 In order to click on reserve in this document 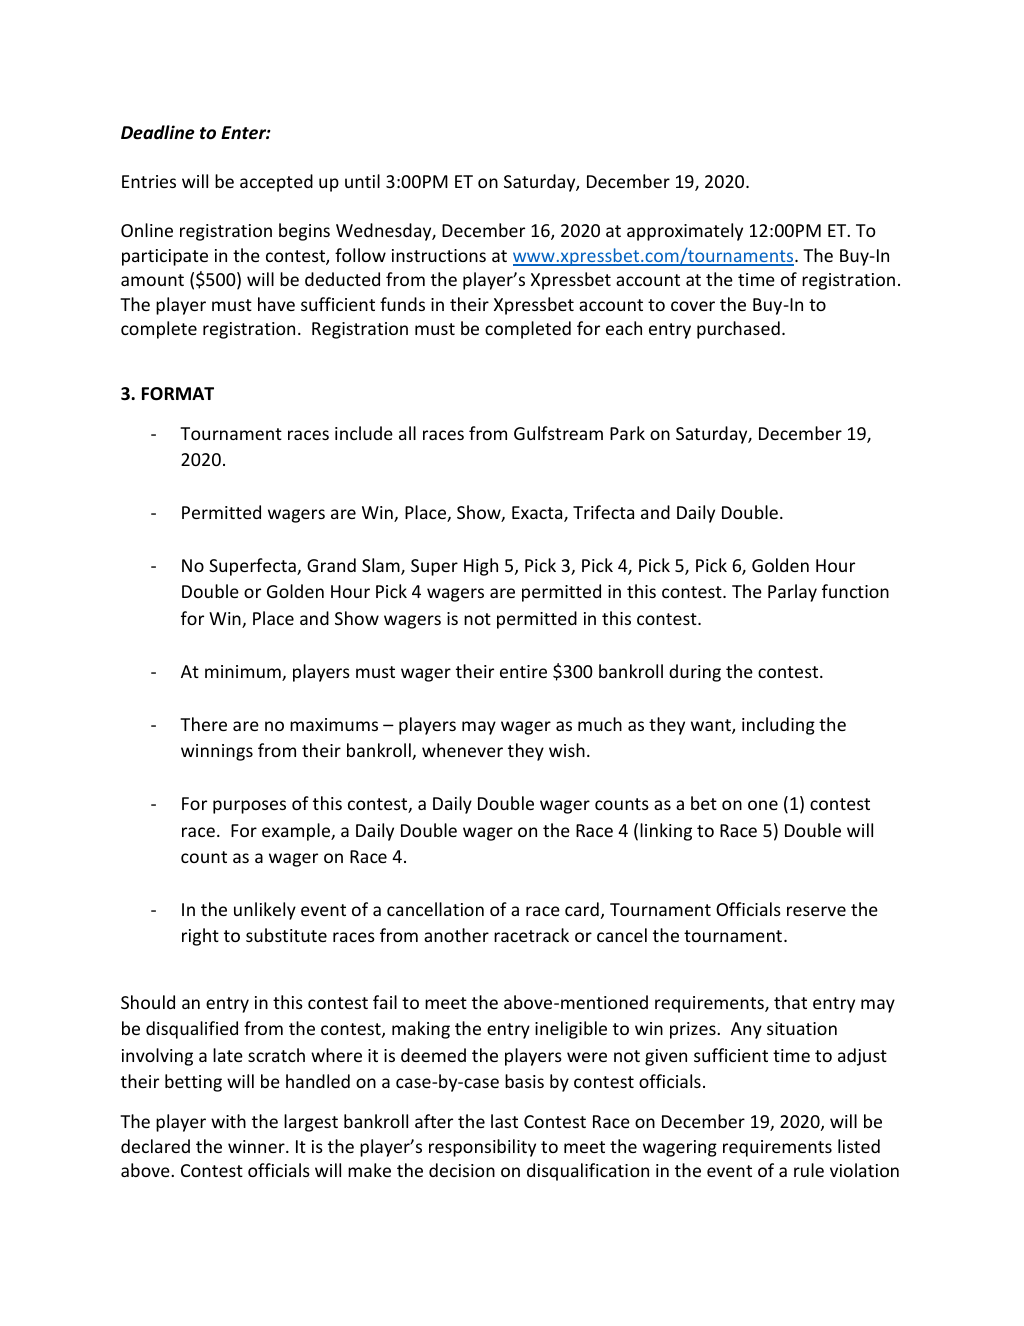, I will do `click(816, 911)`.
